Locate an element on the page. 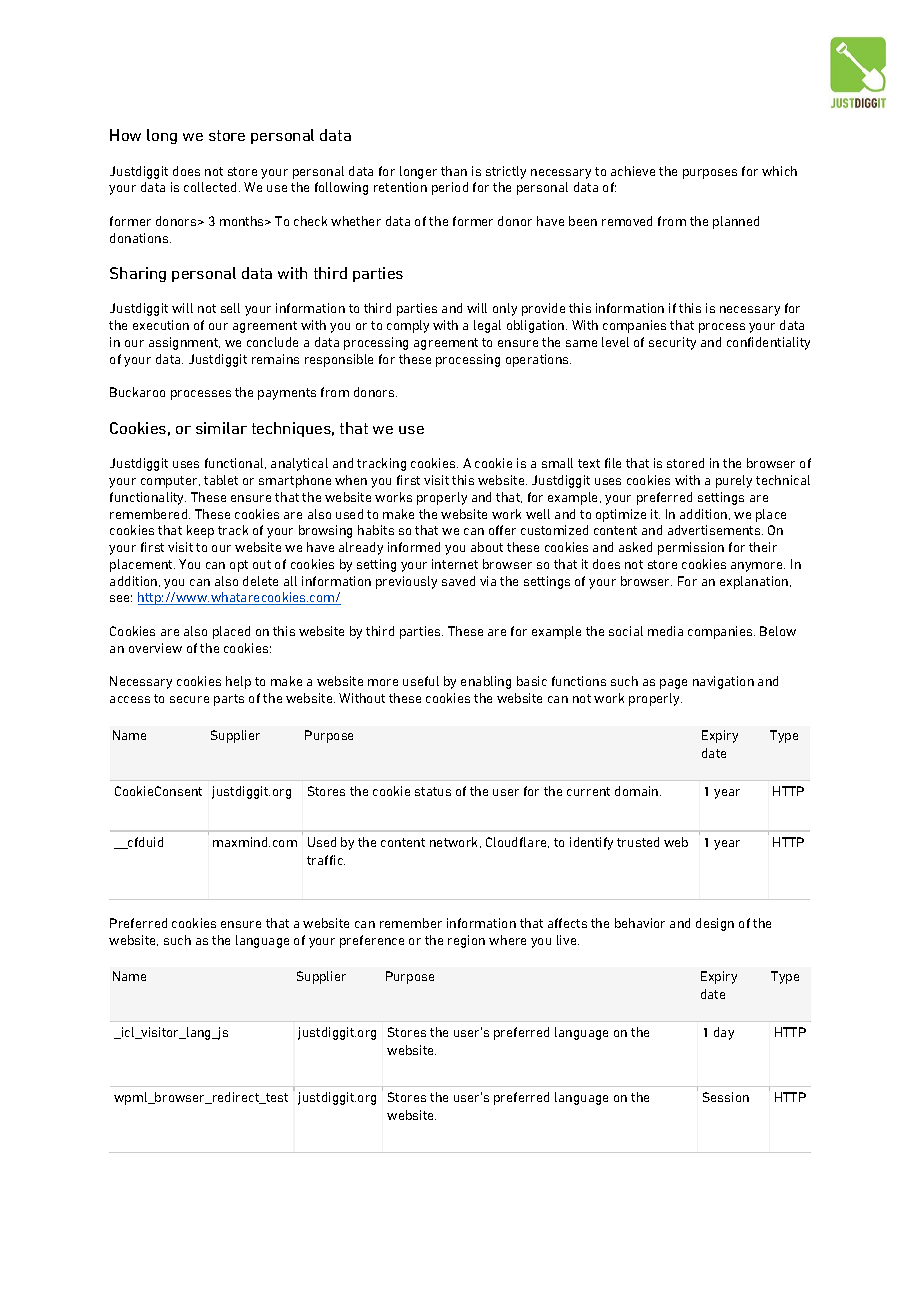 The image size is (924, 1308). saved is located at coordinates (458, 581).
